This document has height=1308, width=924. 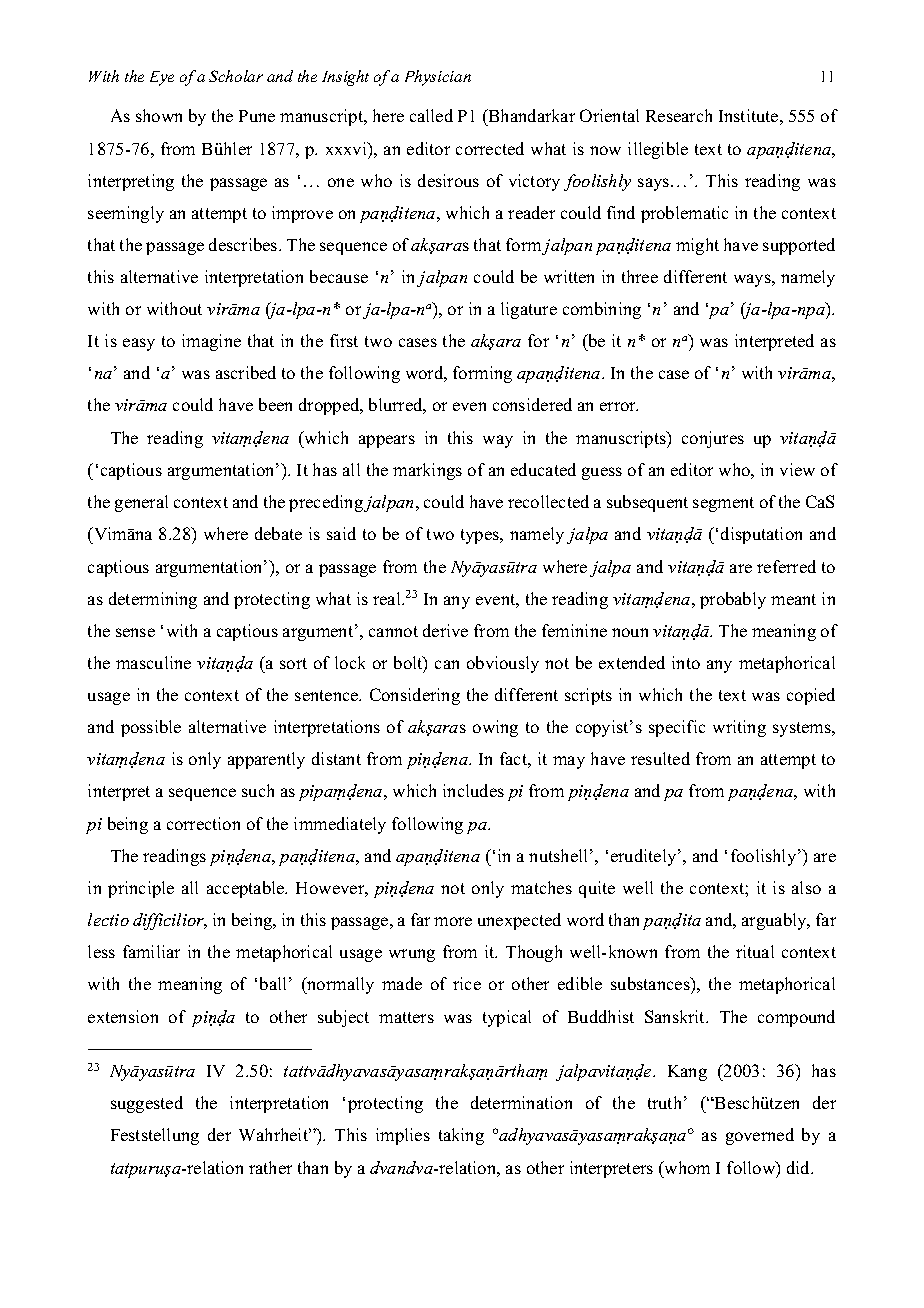 I want to click on taking, so click(x=461, y=1136).
